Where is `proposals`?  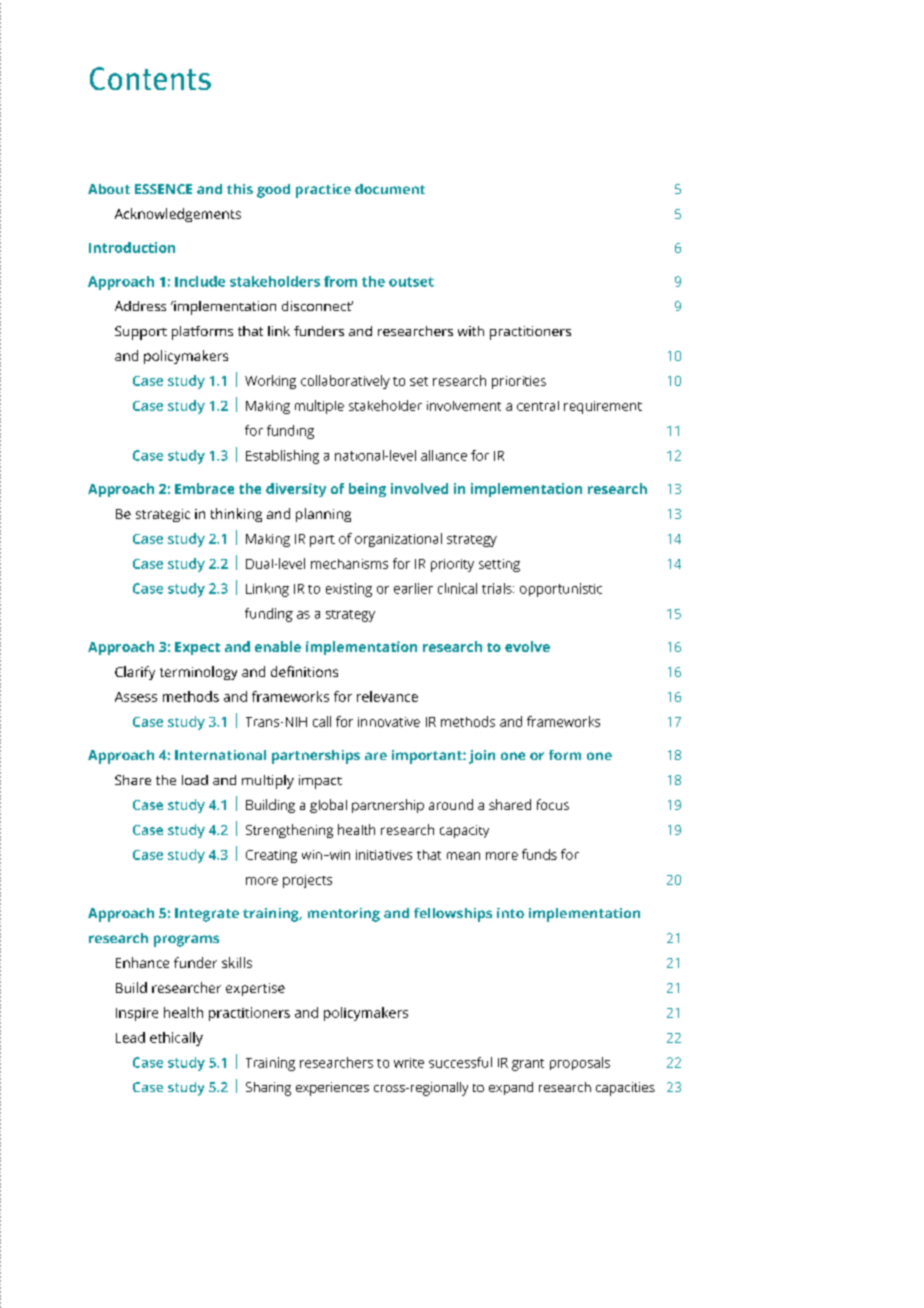 proposals is located at coordinates (580, 1063).
